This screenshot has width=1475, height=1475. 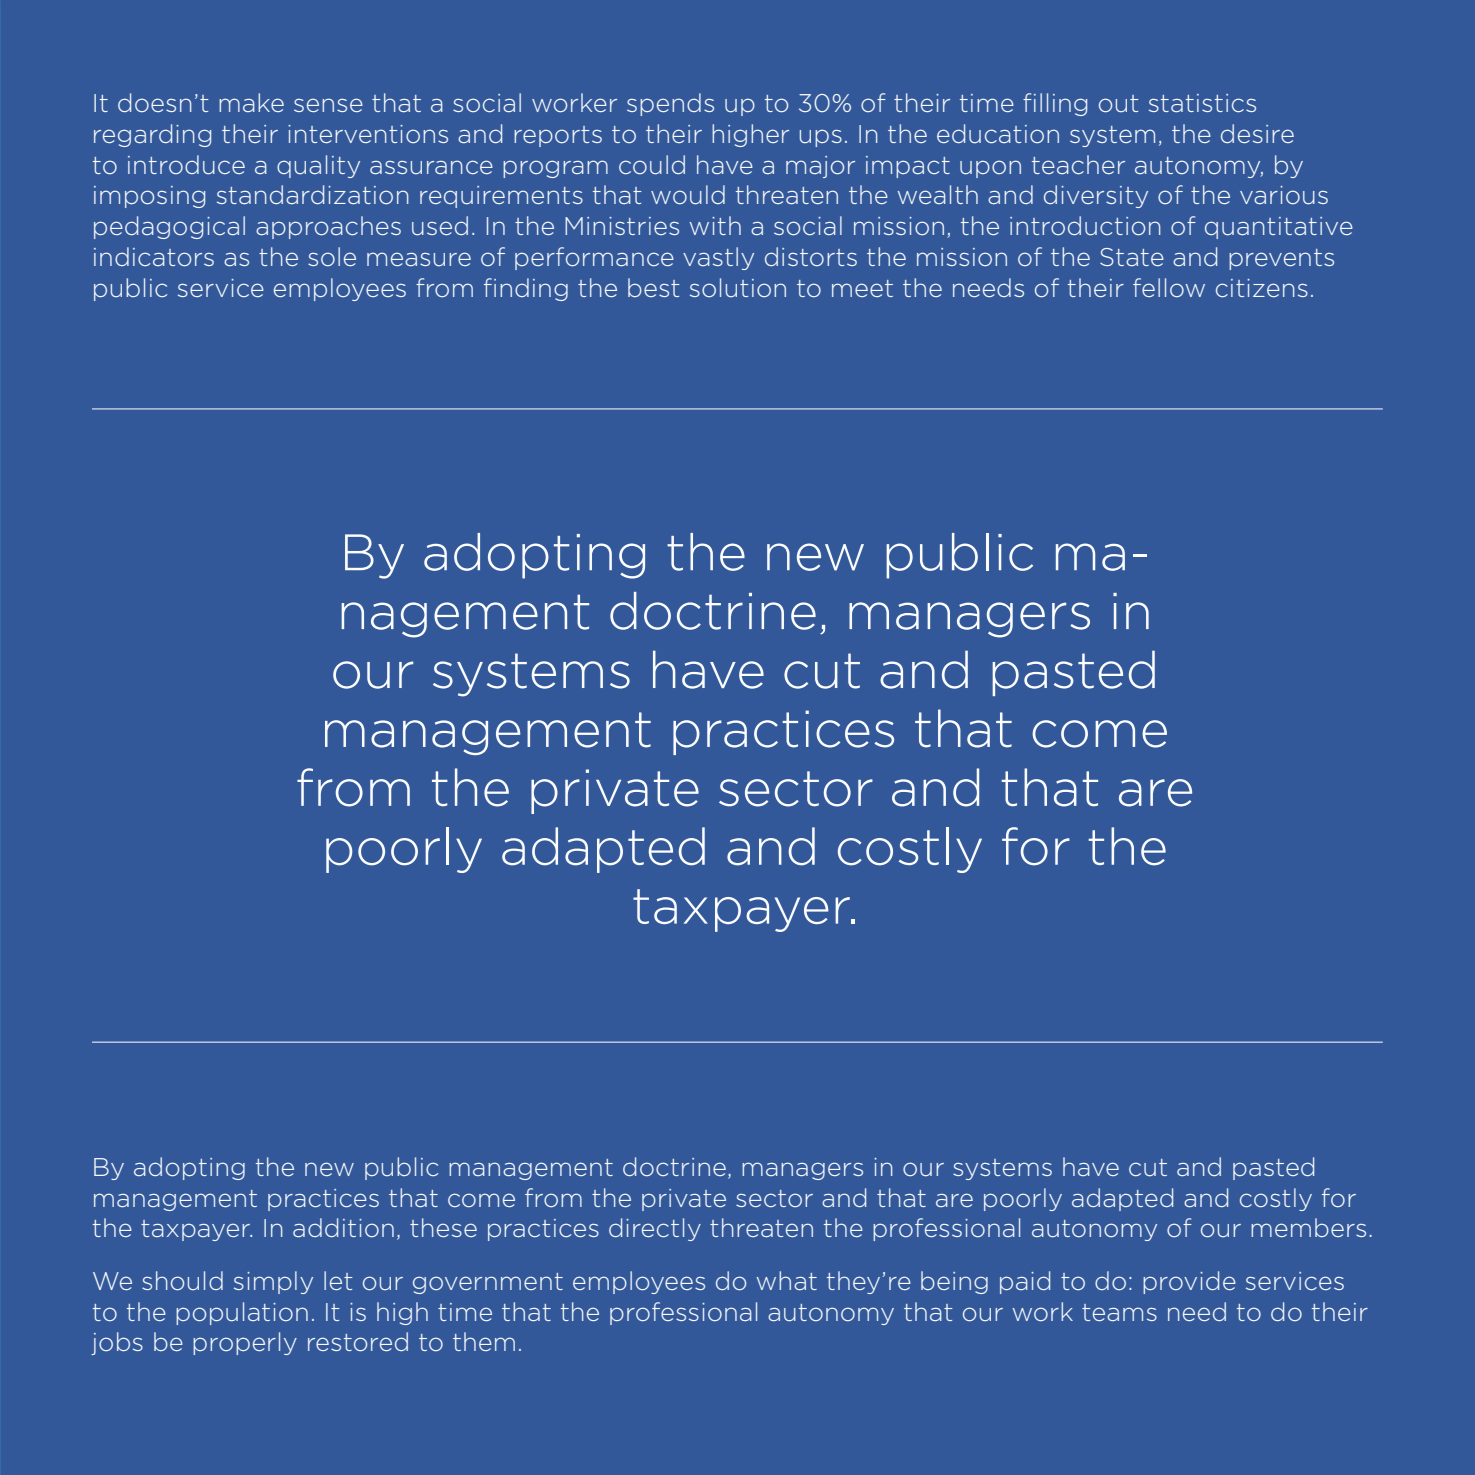 I want to click on solution, so click(x=738, y=287).
